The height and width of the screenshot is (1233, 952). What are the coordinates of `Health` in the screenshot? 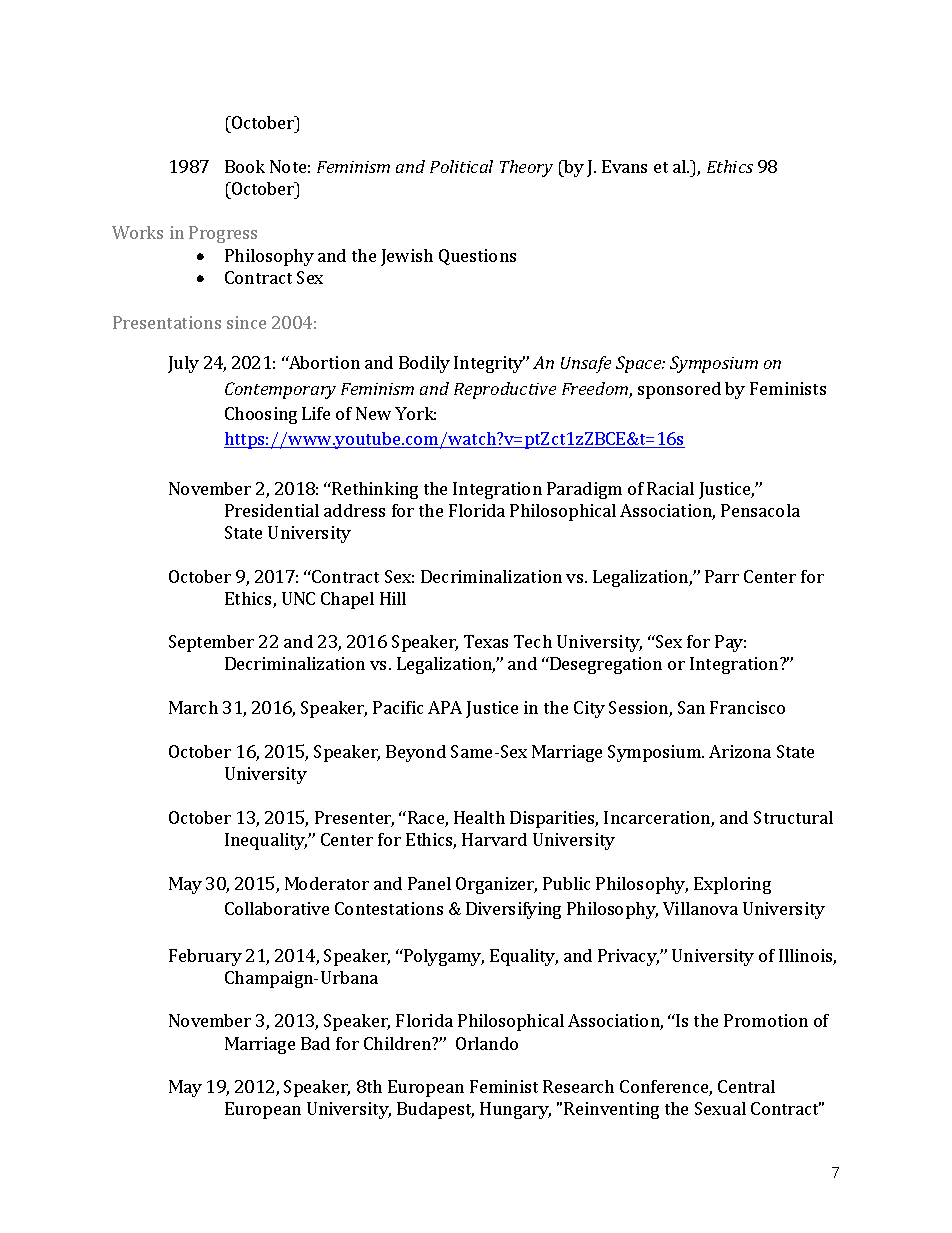 It's located at (479, 817).
